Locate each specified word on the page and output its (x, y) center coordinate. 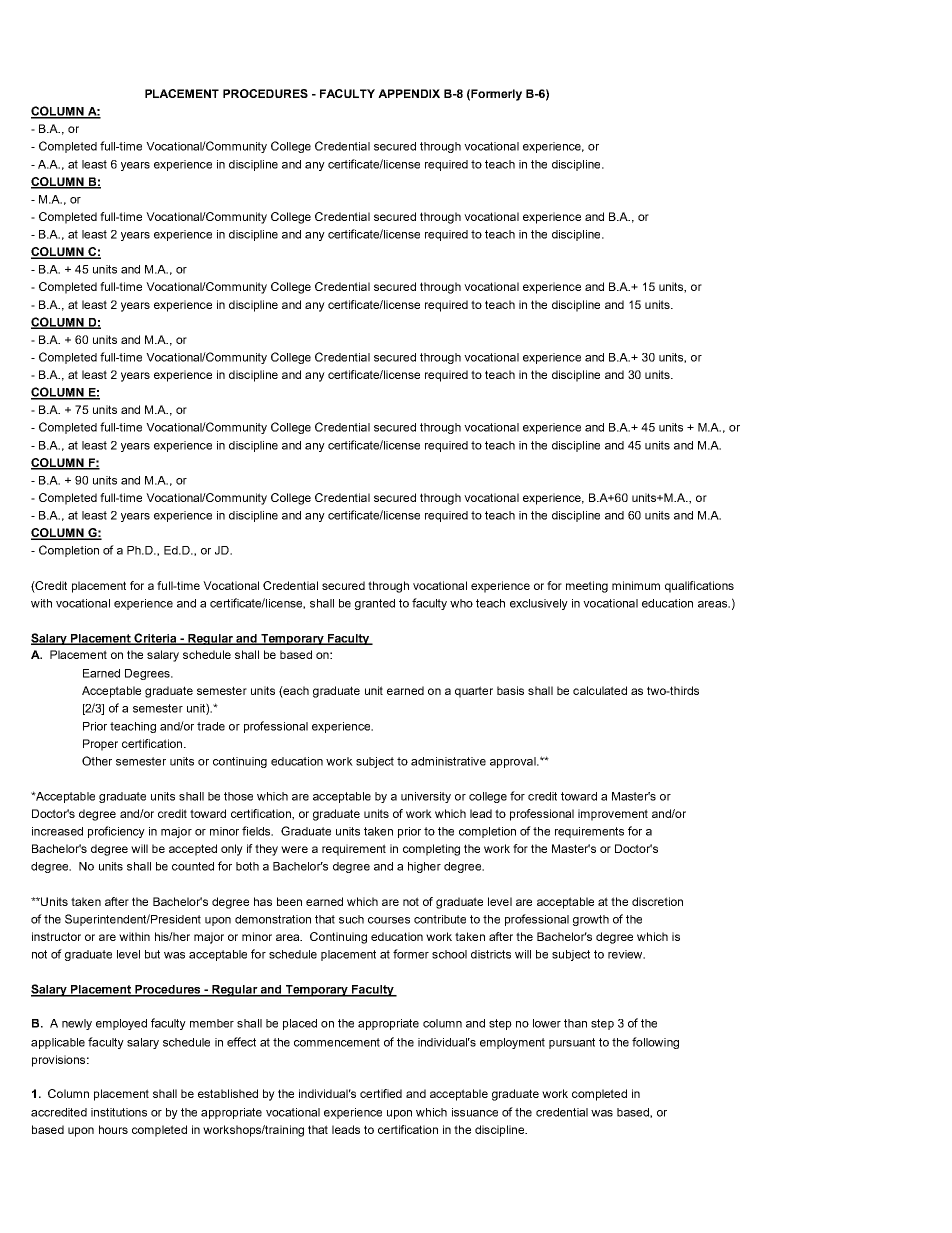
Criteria (155, 639)
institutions (119, 1112)
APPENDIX (409, 93)
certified (381, 1093)
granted (375, 604)
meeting (587, 587)
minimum (636, 585)
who (461, 603)
